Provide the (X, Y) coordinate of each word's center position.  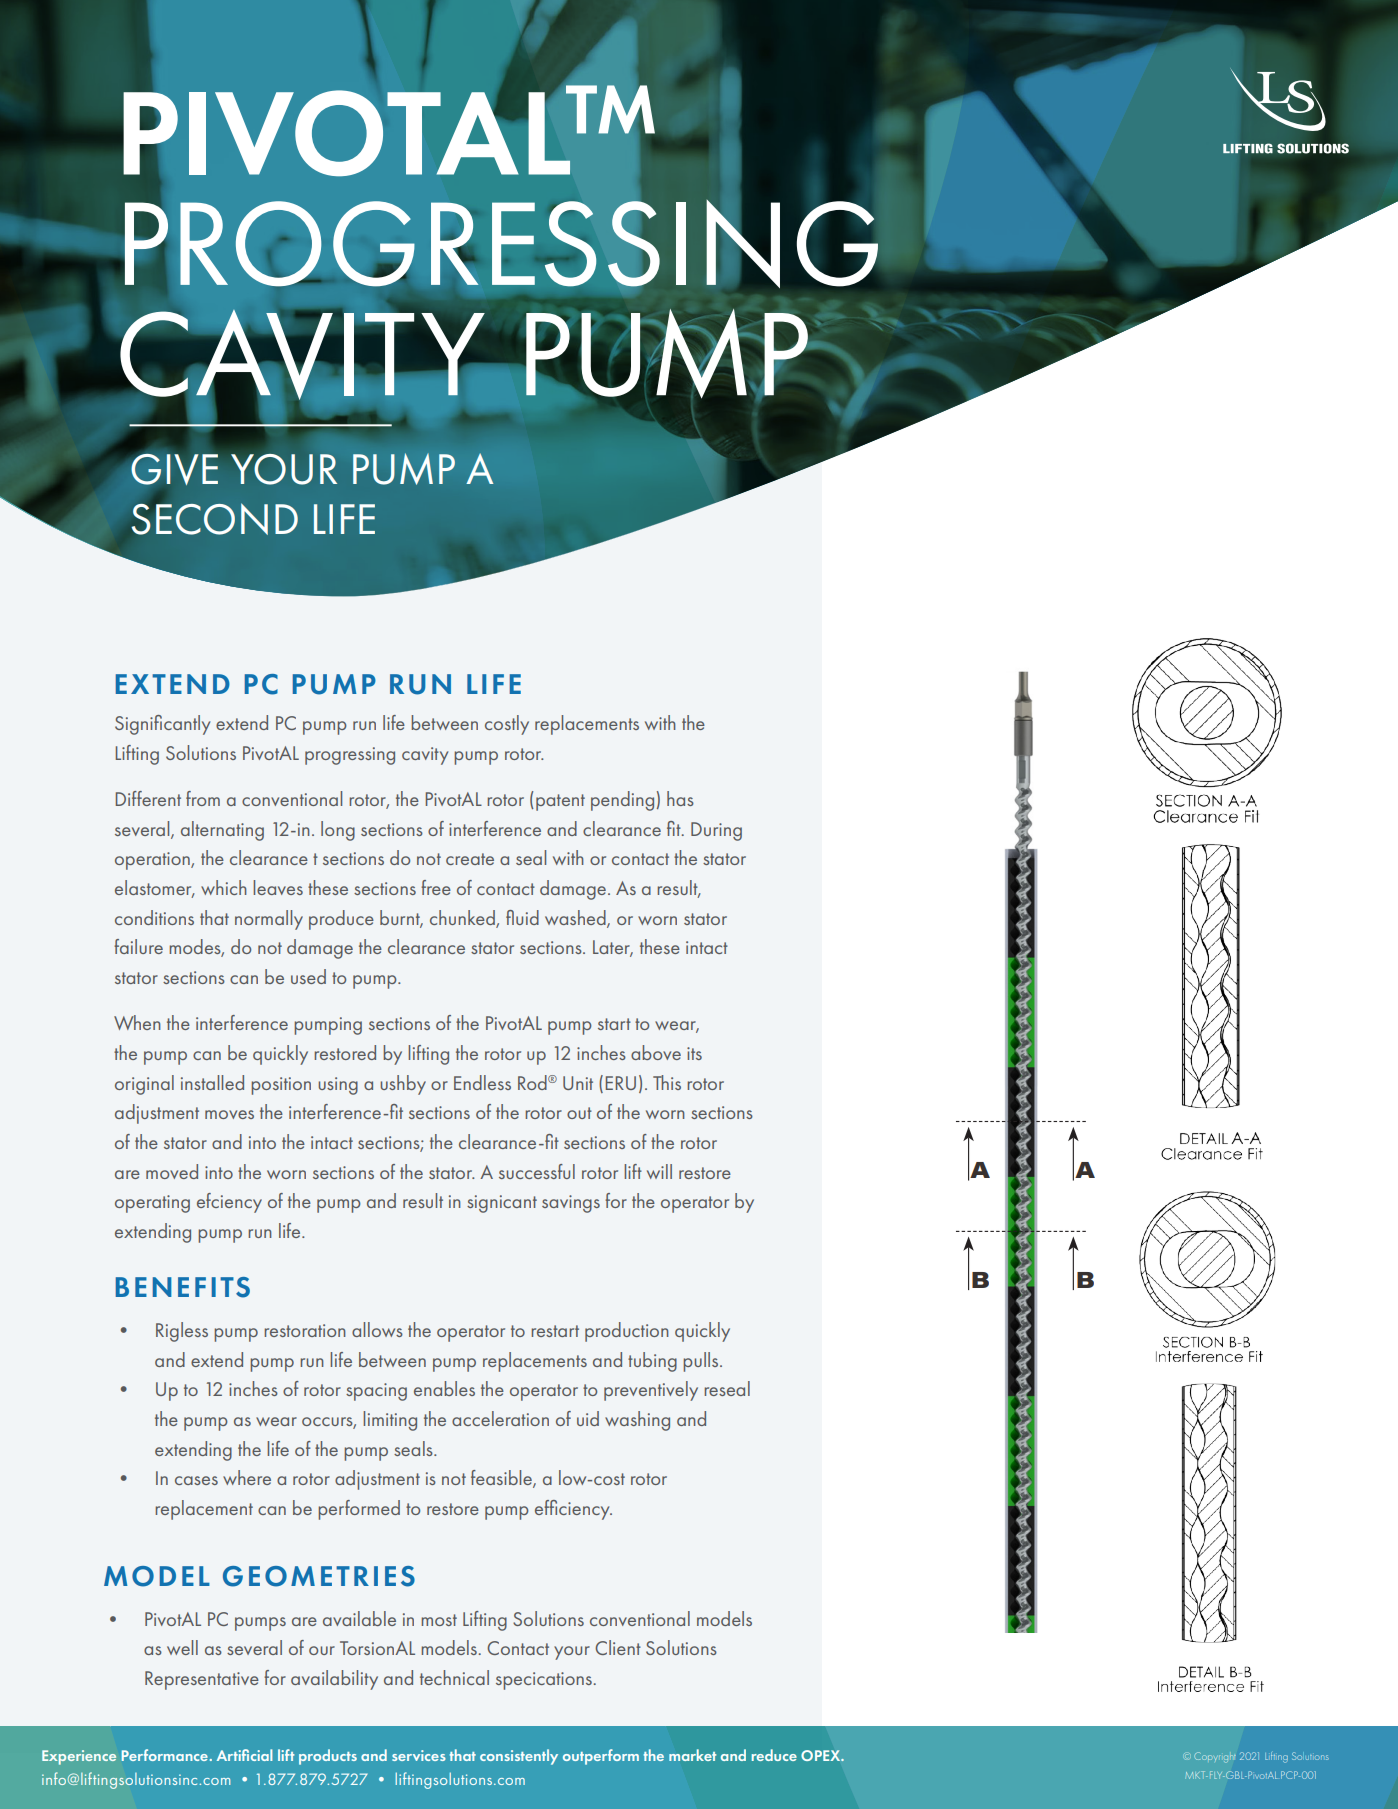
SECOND (215, 518)
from (203, 798)
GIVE (173, 468)
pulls (702, 1362)
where (247, 1477)
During (716, 831)
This (667, 1082)
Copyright (1215, 1757)
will (659, 1171)
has (680, 798)
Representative (202, 1680)
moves (229, 1114)
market (692, 1755)
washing (637, 1421)
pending (622, 801)
